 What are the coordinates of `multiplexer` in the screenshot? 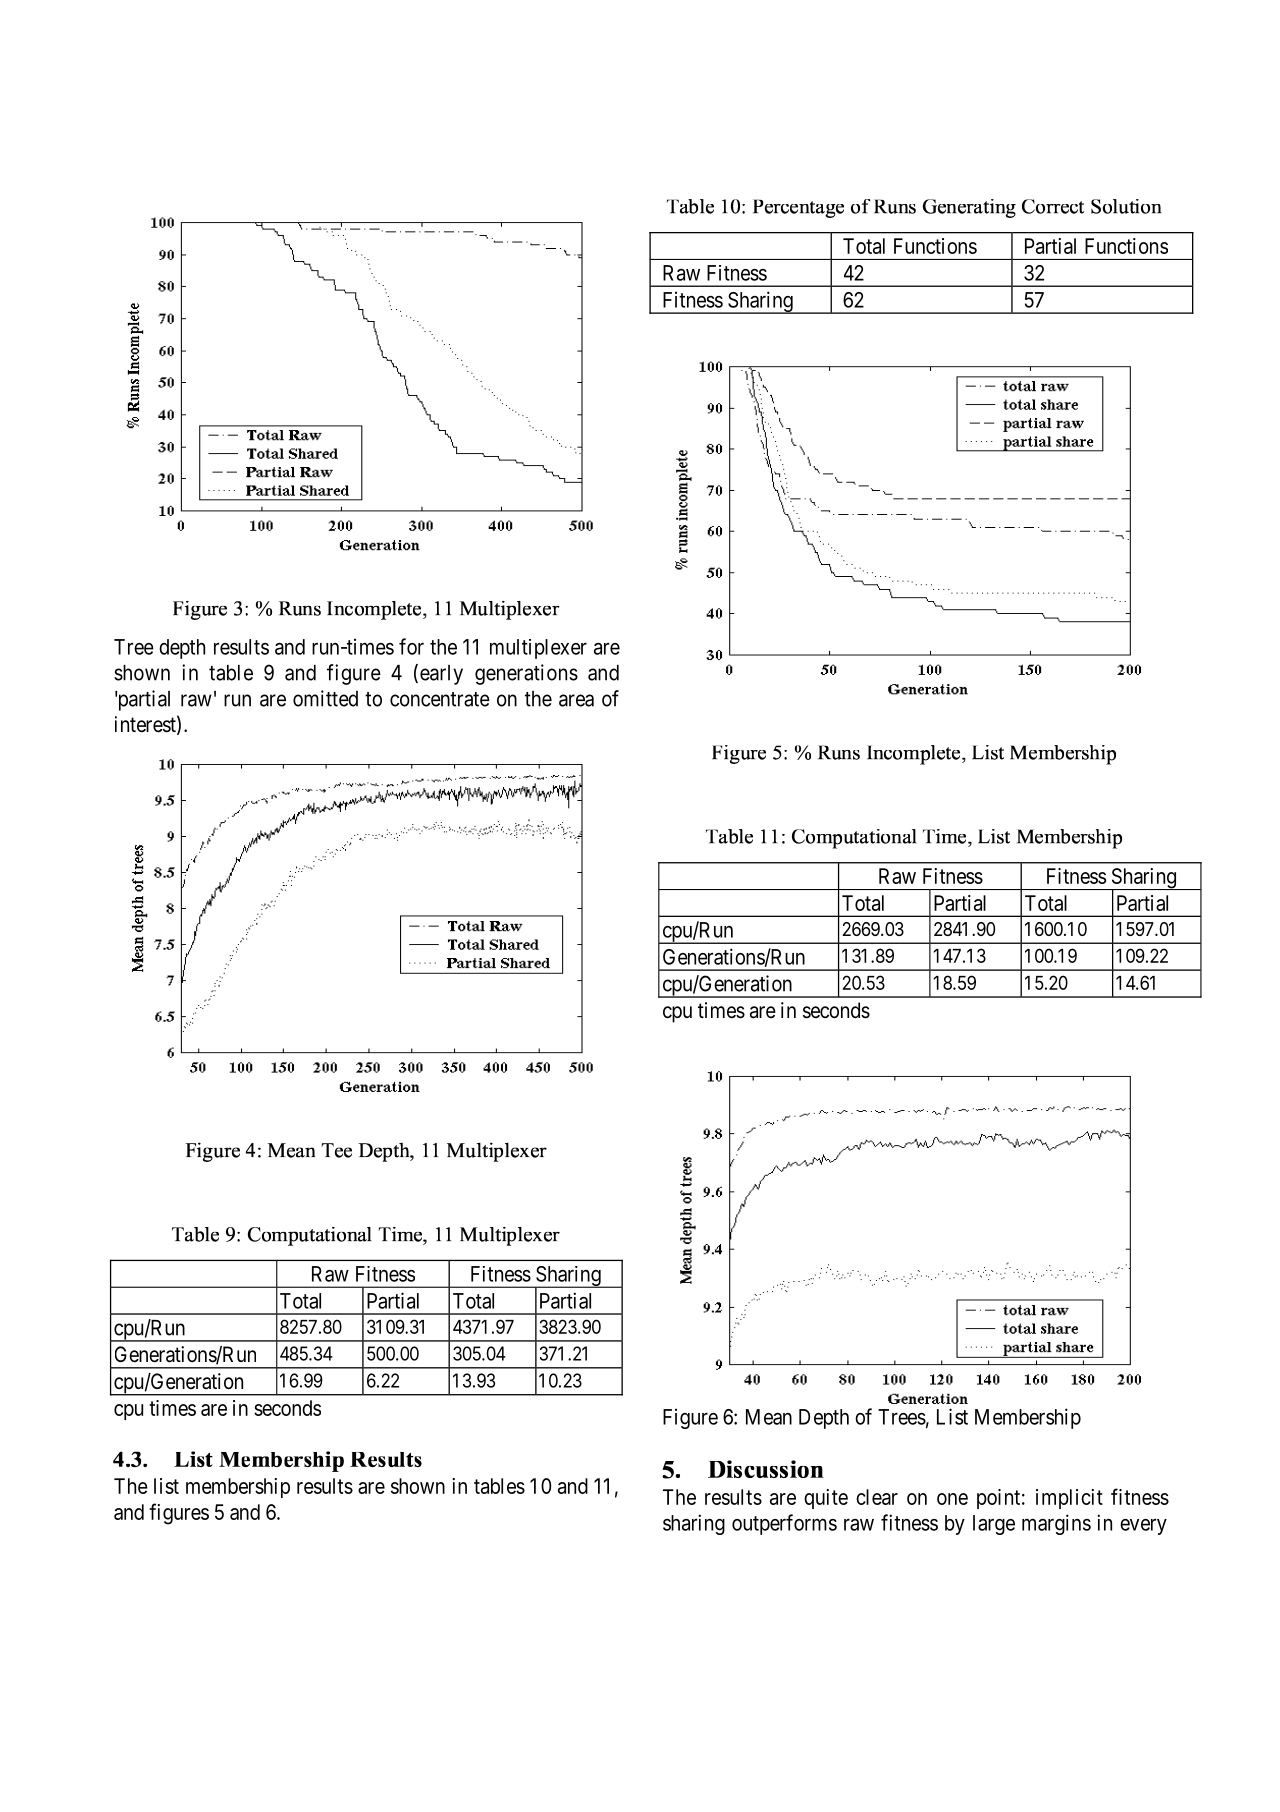 It's located at (538, 649).
